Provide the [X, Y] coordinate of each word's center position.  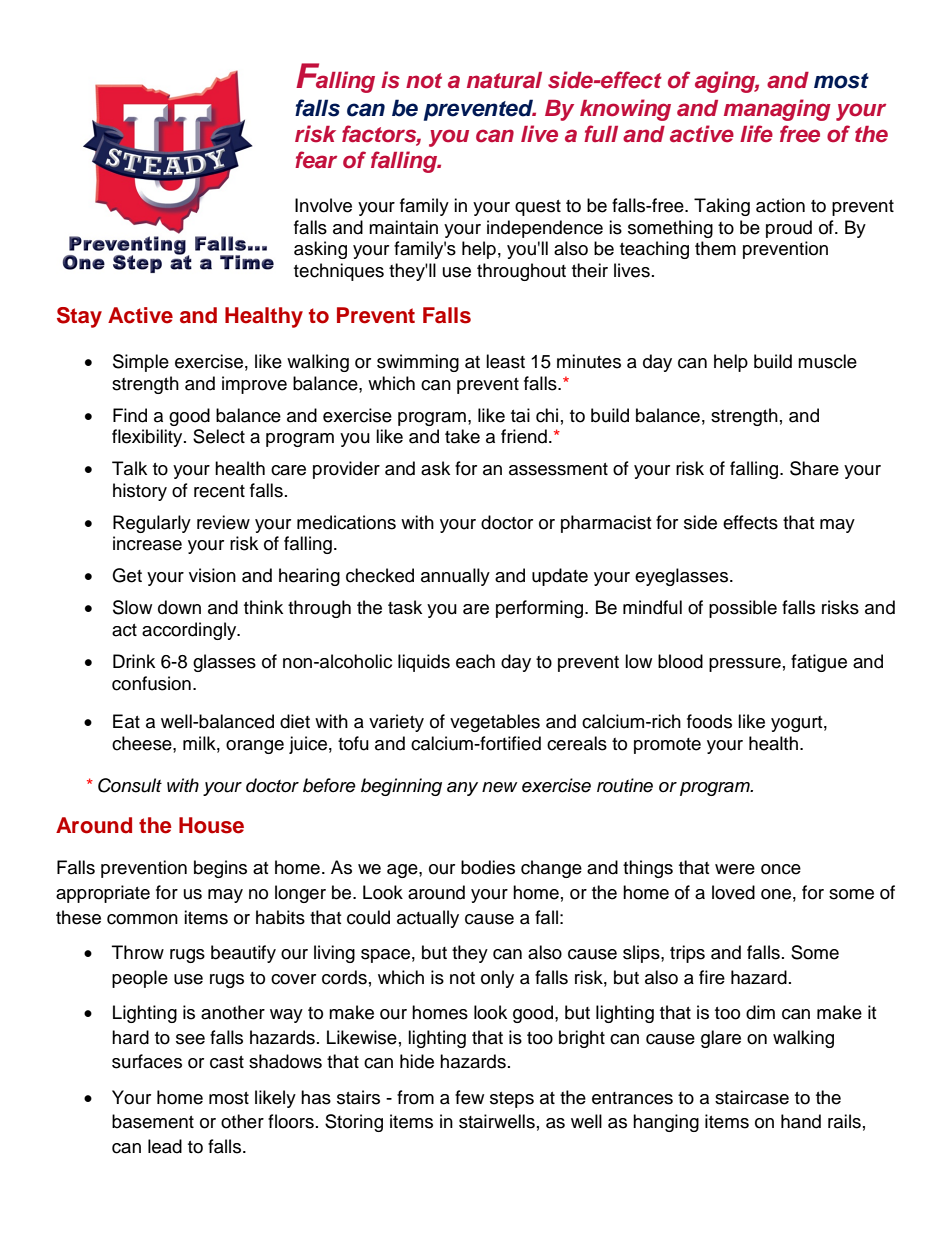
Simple [141, 363]
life [756, 134]
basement [153, 1121]
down [179, 607]
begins [220, 869]
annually [455, 577]
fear [316, 160]
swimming [418, 363]
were [735, 869]
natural [504, 80]
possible [743, 609]
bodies [488, 867]
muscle [827, 361]
